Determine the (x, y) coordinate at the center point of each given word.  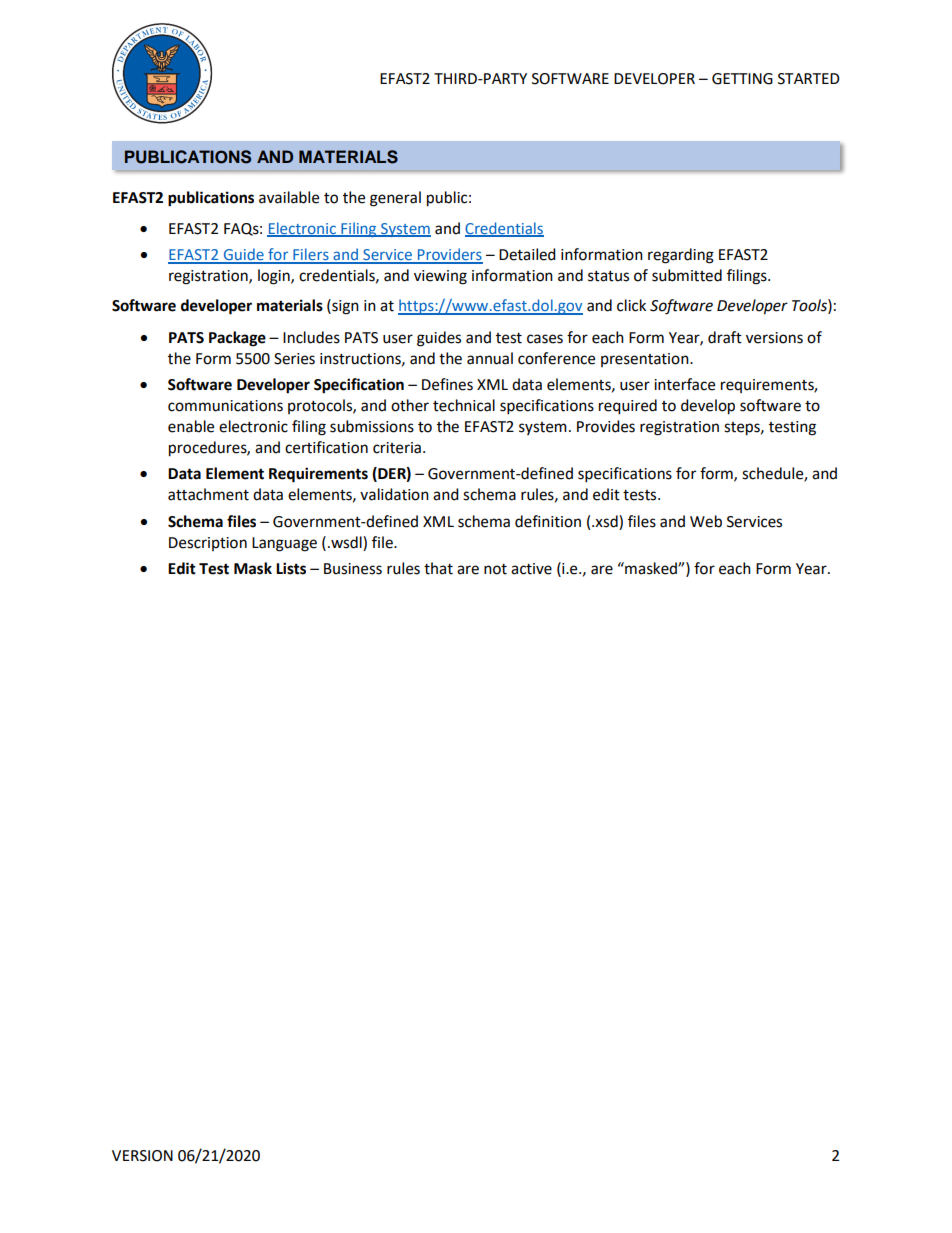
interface (684, 384)
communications (225, 406)
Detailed (527, 254)
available (289, 197)
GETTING (742, 79)
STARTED (809, 79)
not (495, 569)
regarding (681, 256)
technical (464, 405)
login (275, 277)
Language (284, 544)
